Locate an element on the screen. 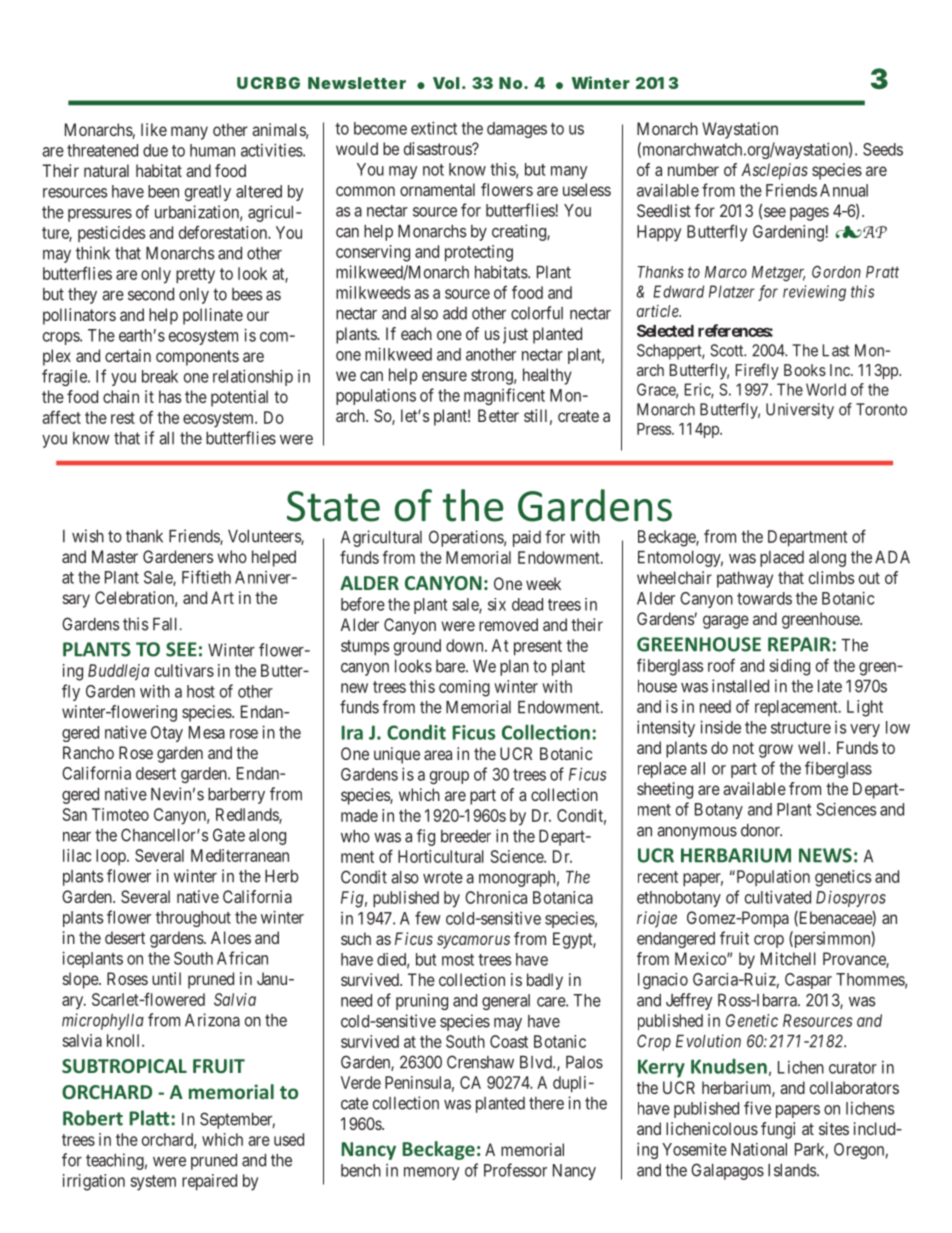  Platt is located at coordinates (150, 1118).
